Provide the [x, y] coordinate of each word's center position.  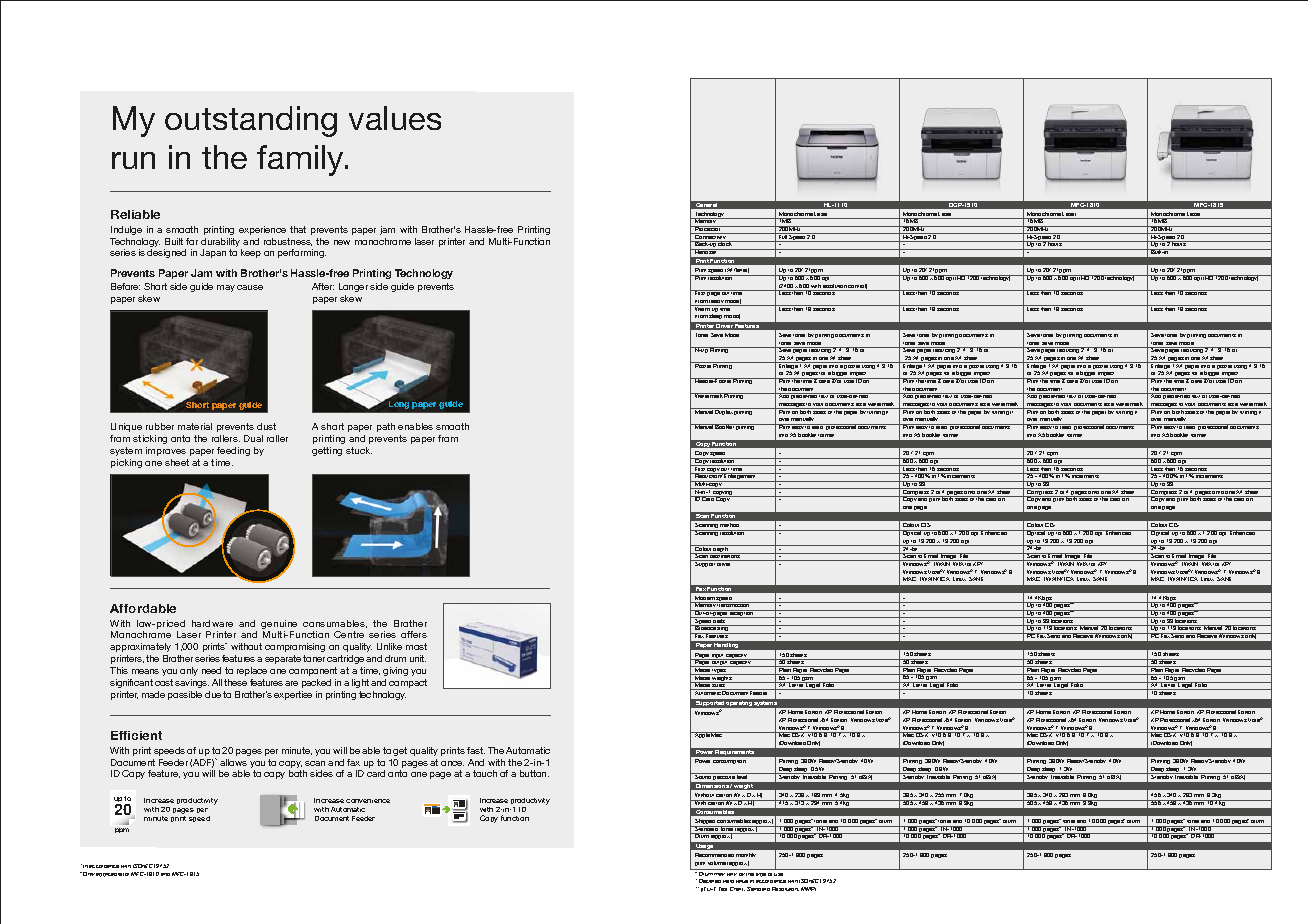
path [386, 427]
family [302, 160]
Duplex [724, 411]
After [323, 286]
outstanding [251, 121]
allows [233, 762]
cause [250, 287]
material [195, 426]
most [416, 646]
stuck [359, 450]
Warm [702, 308]
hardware [212, 623]
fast [476, 750]
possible [185, 695]
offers [414, 634]
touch [485, 773]
